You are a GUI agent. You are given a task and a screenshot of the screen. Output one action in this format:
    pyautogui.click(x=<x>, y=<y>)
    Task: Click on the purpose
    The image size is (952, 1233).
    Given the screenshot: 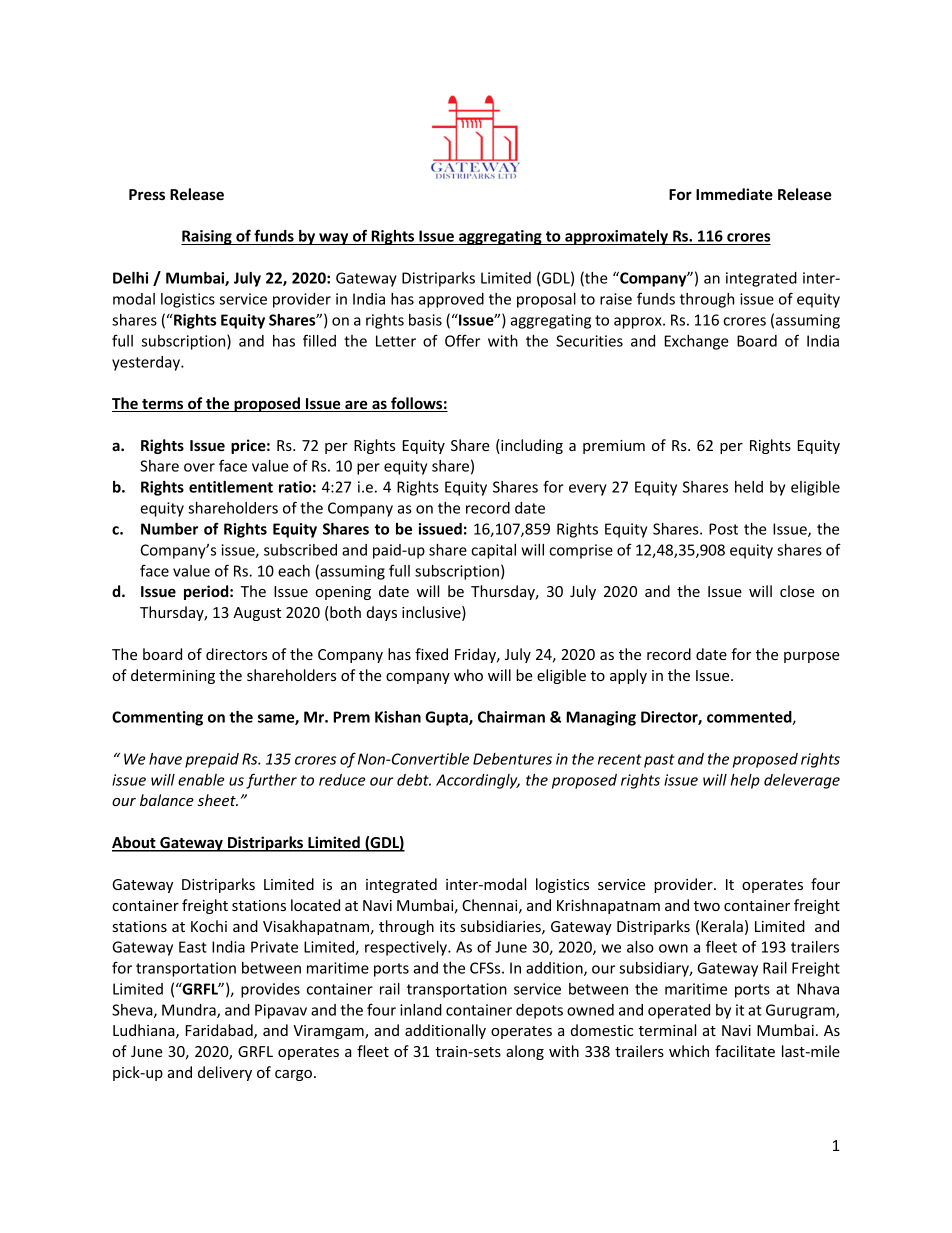 What is the action you would take?
    pyautogui.click(x=812, y=657)
